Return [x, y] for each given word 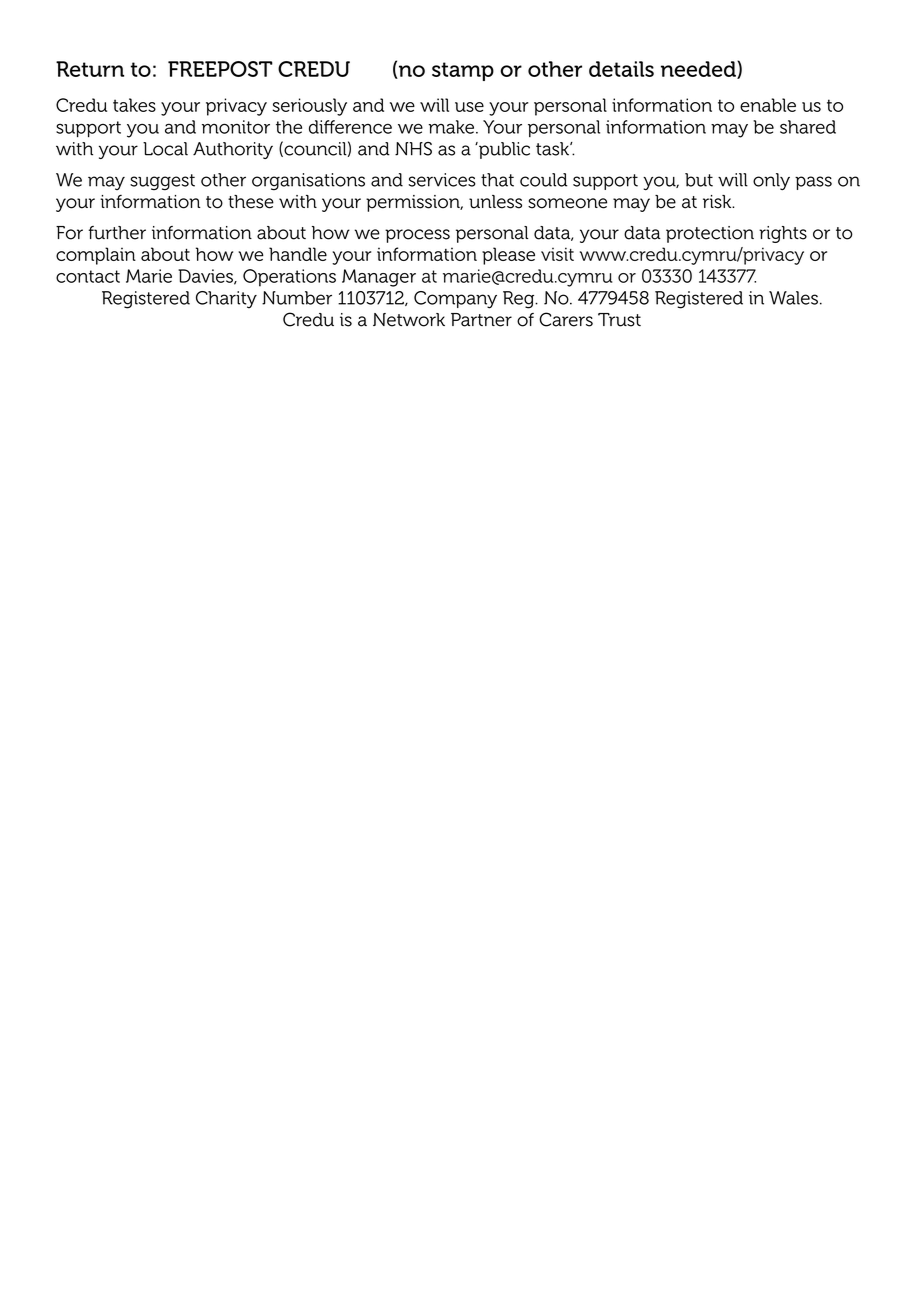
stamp [463, 71]
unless [495, 202]
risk [718, 202]
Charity [226, 300]
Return [90, 69]
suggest [162, 182]
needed [699, 70]
